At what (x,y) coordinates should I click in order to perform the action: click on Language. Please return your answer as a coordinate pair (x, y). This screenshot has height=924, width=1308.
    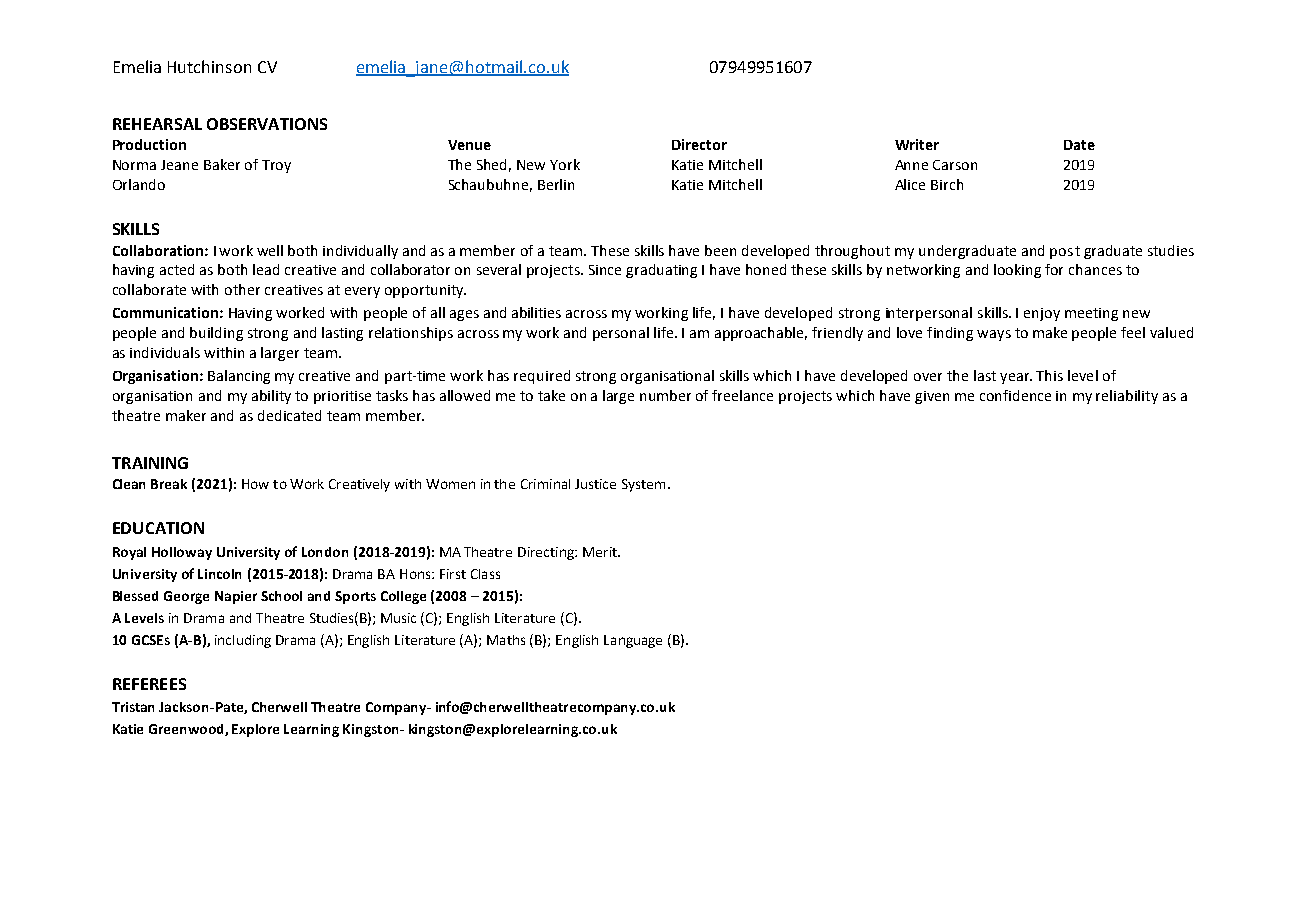
    Looking at the image, I should click on (633, 641).
